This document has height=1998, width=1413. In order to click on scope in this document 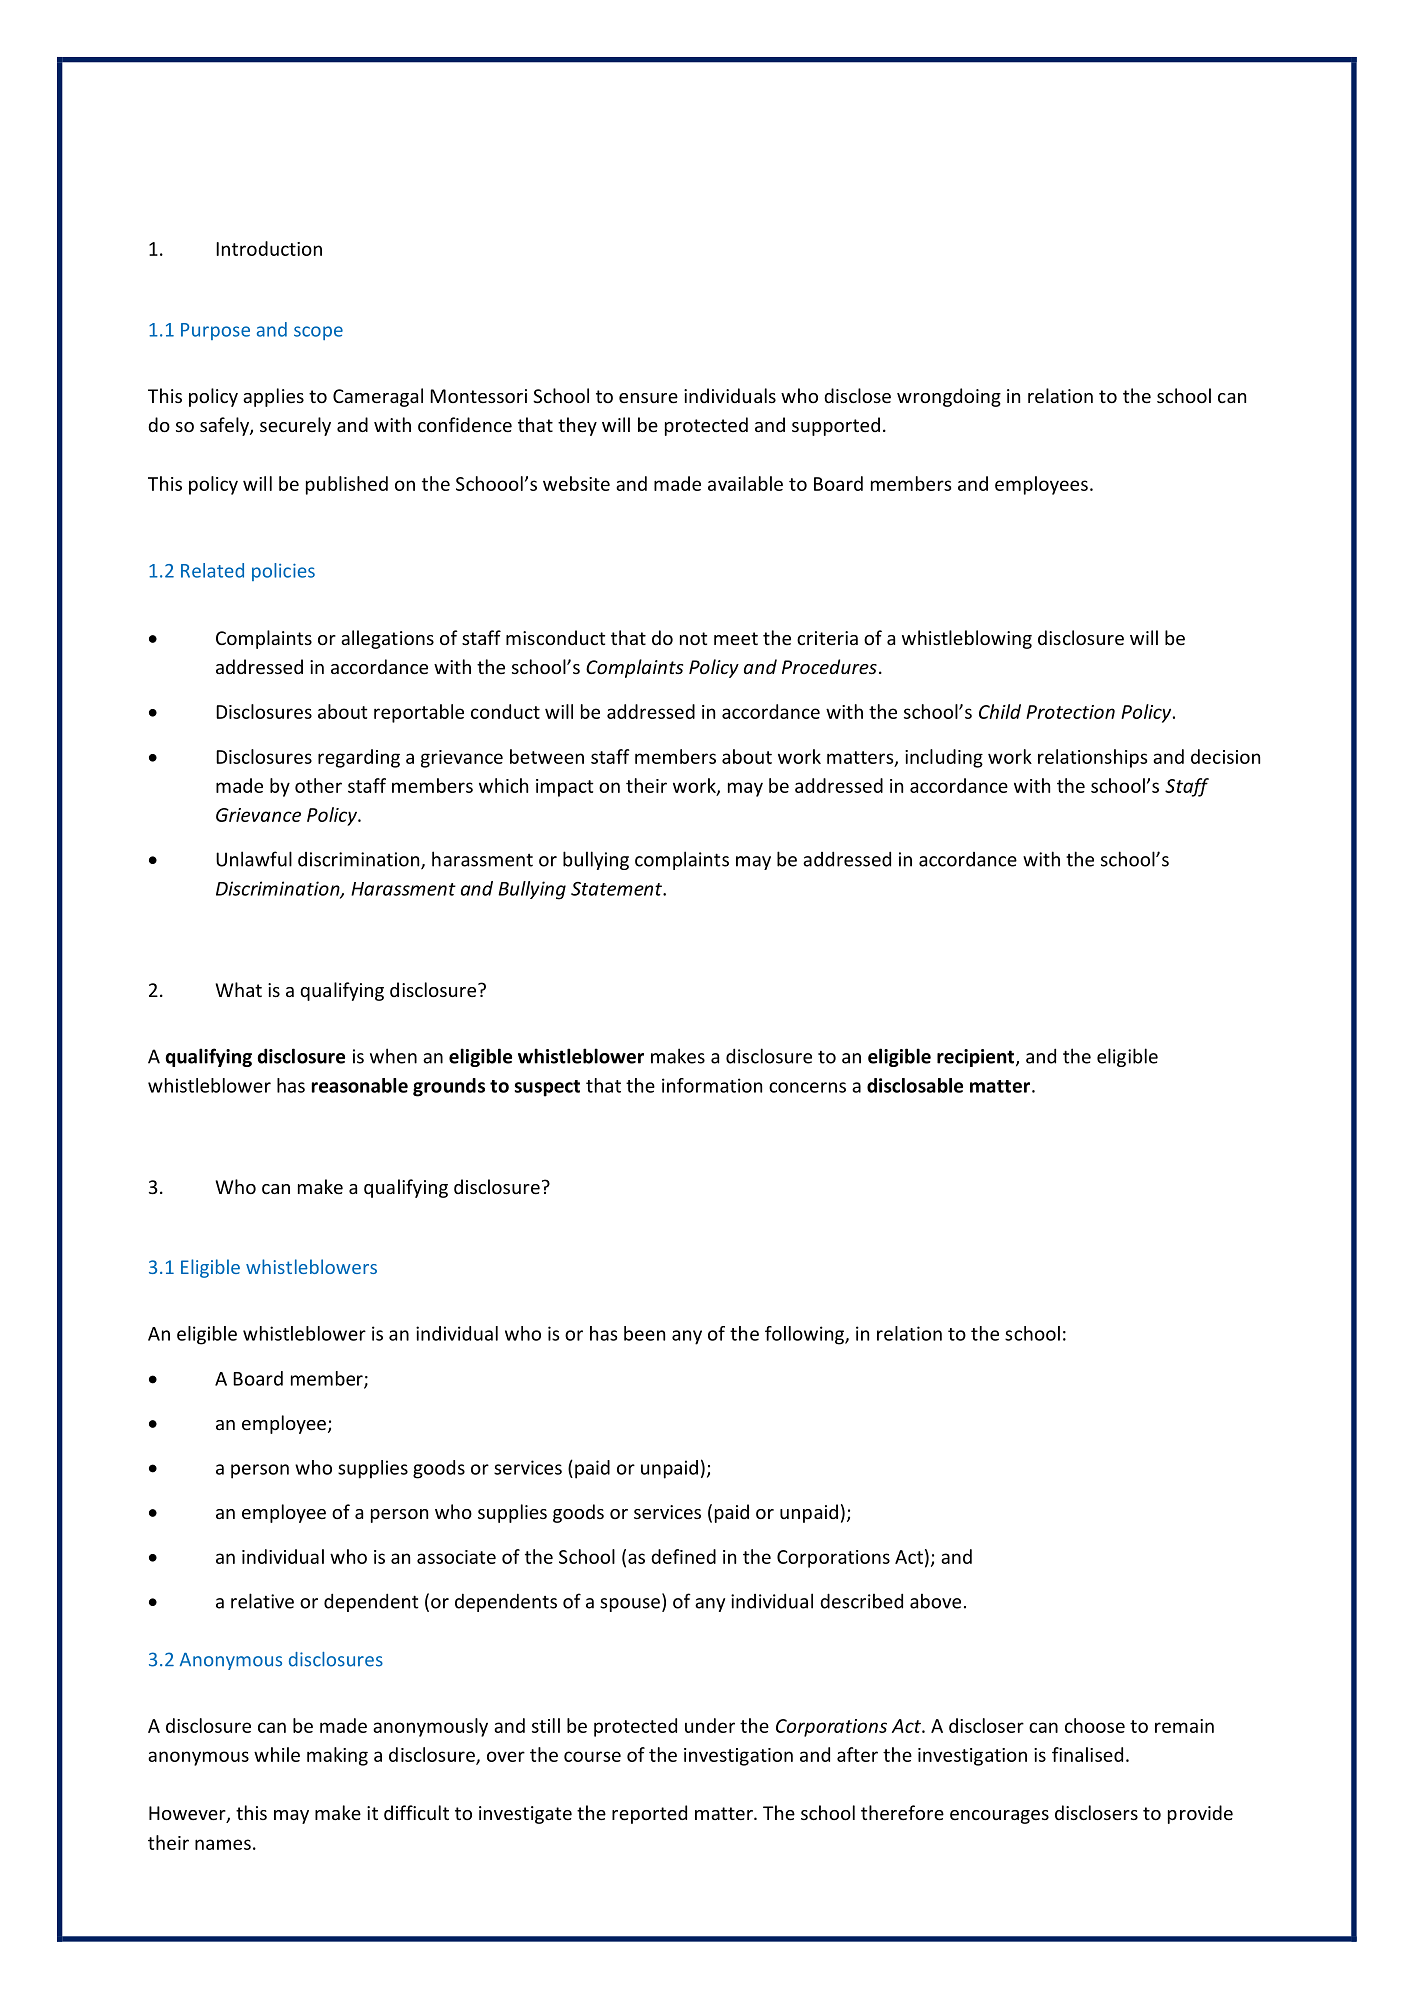, I will do `click(318, 333)`.
